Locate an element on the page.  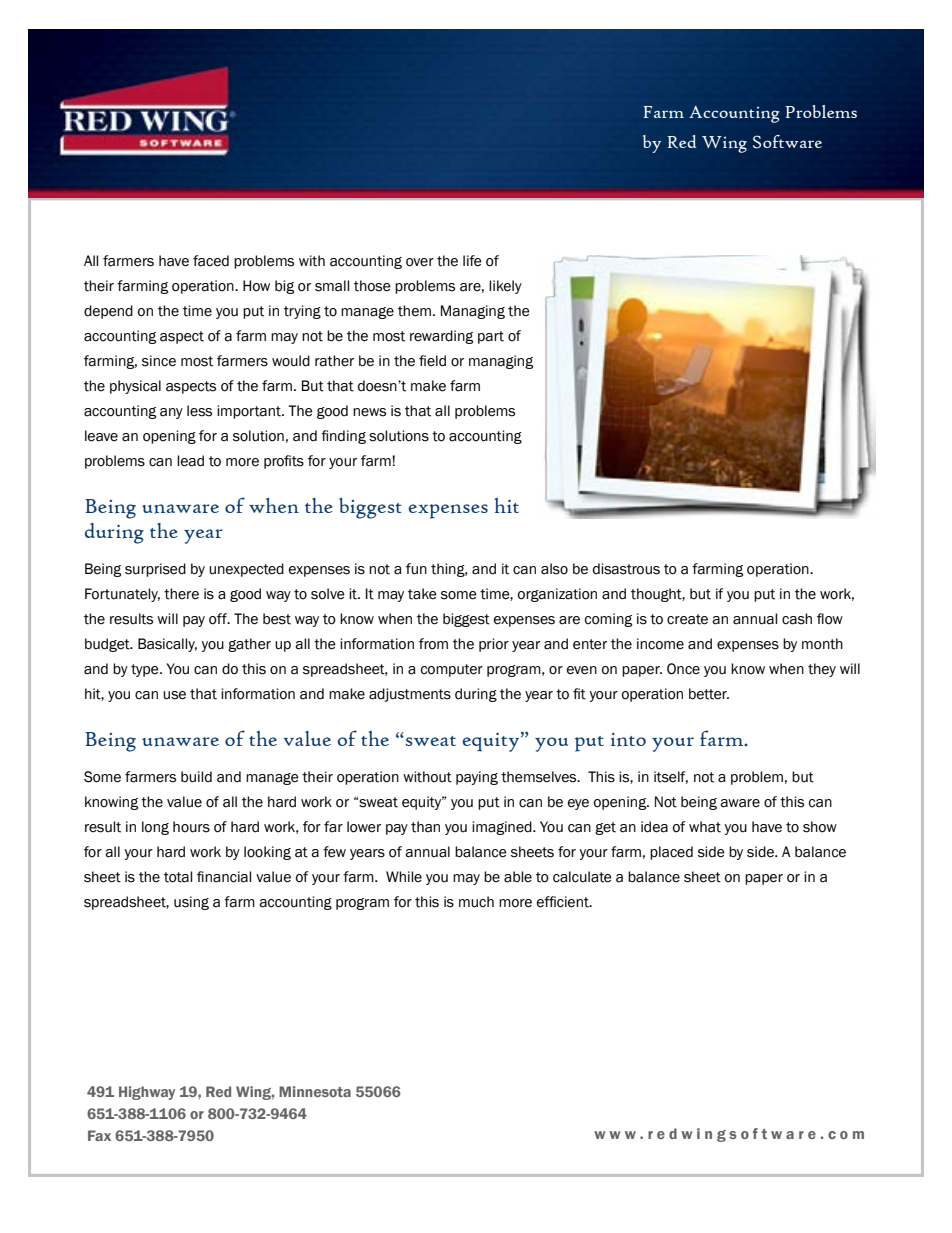
Minnesota is located at coordinates (315, 1091).
